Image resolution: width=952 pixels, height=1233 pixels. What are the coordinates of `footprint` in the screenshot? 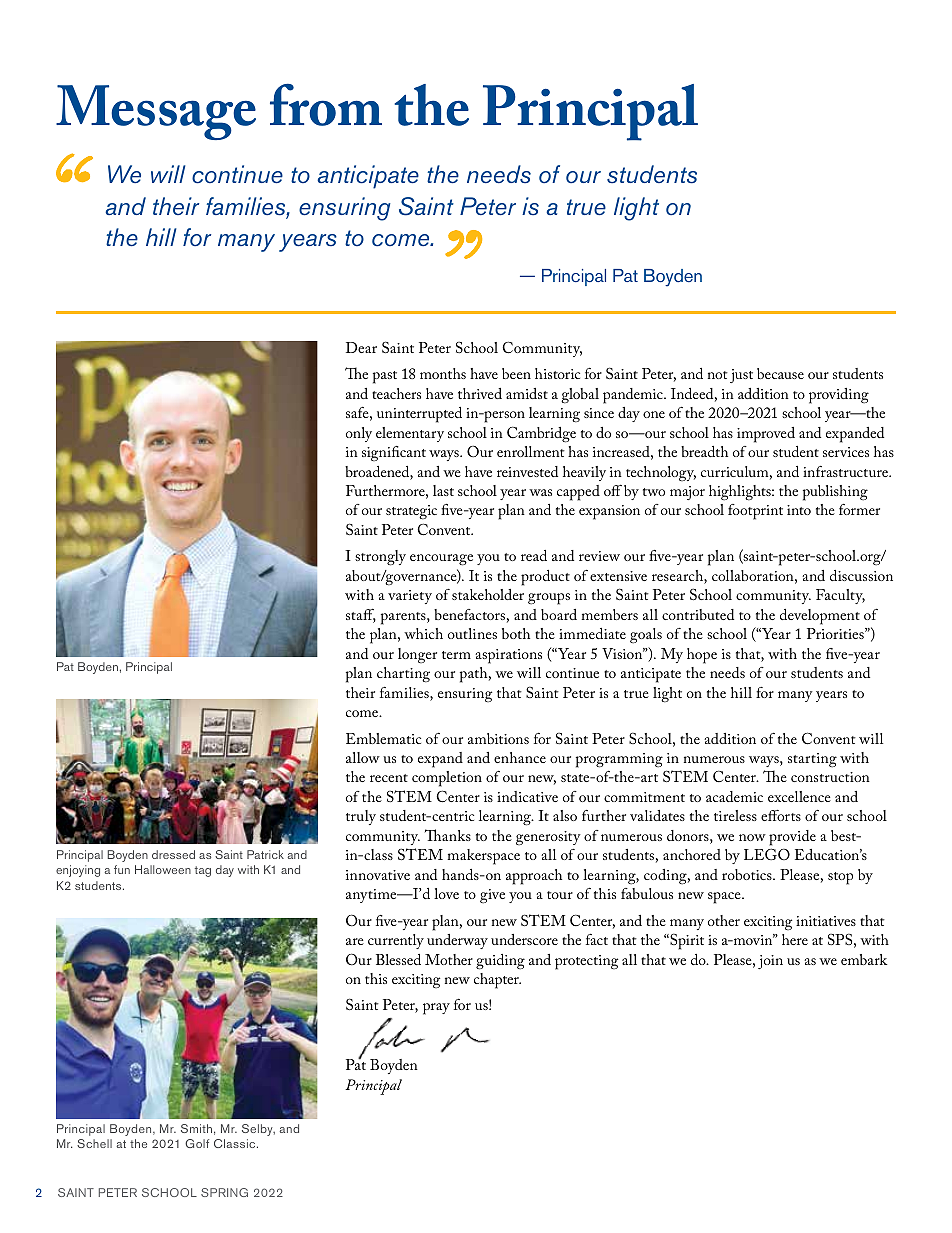 It's located at (755, 512).
